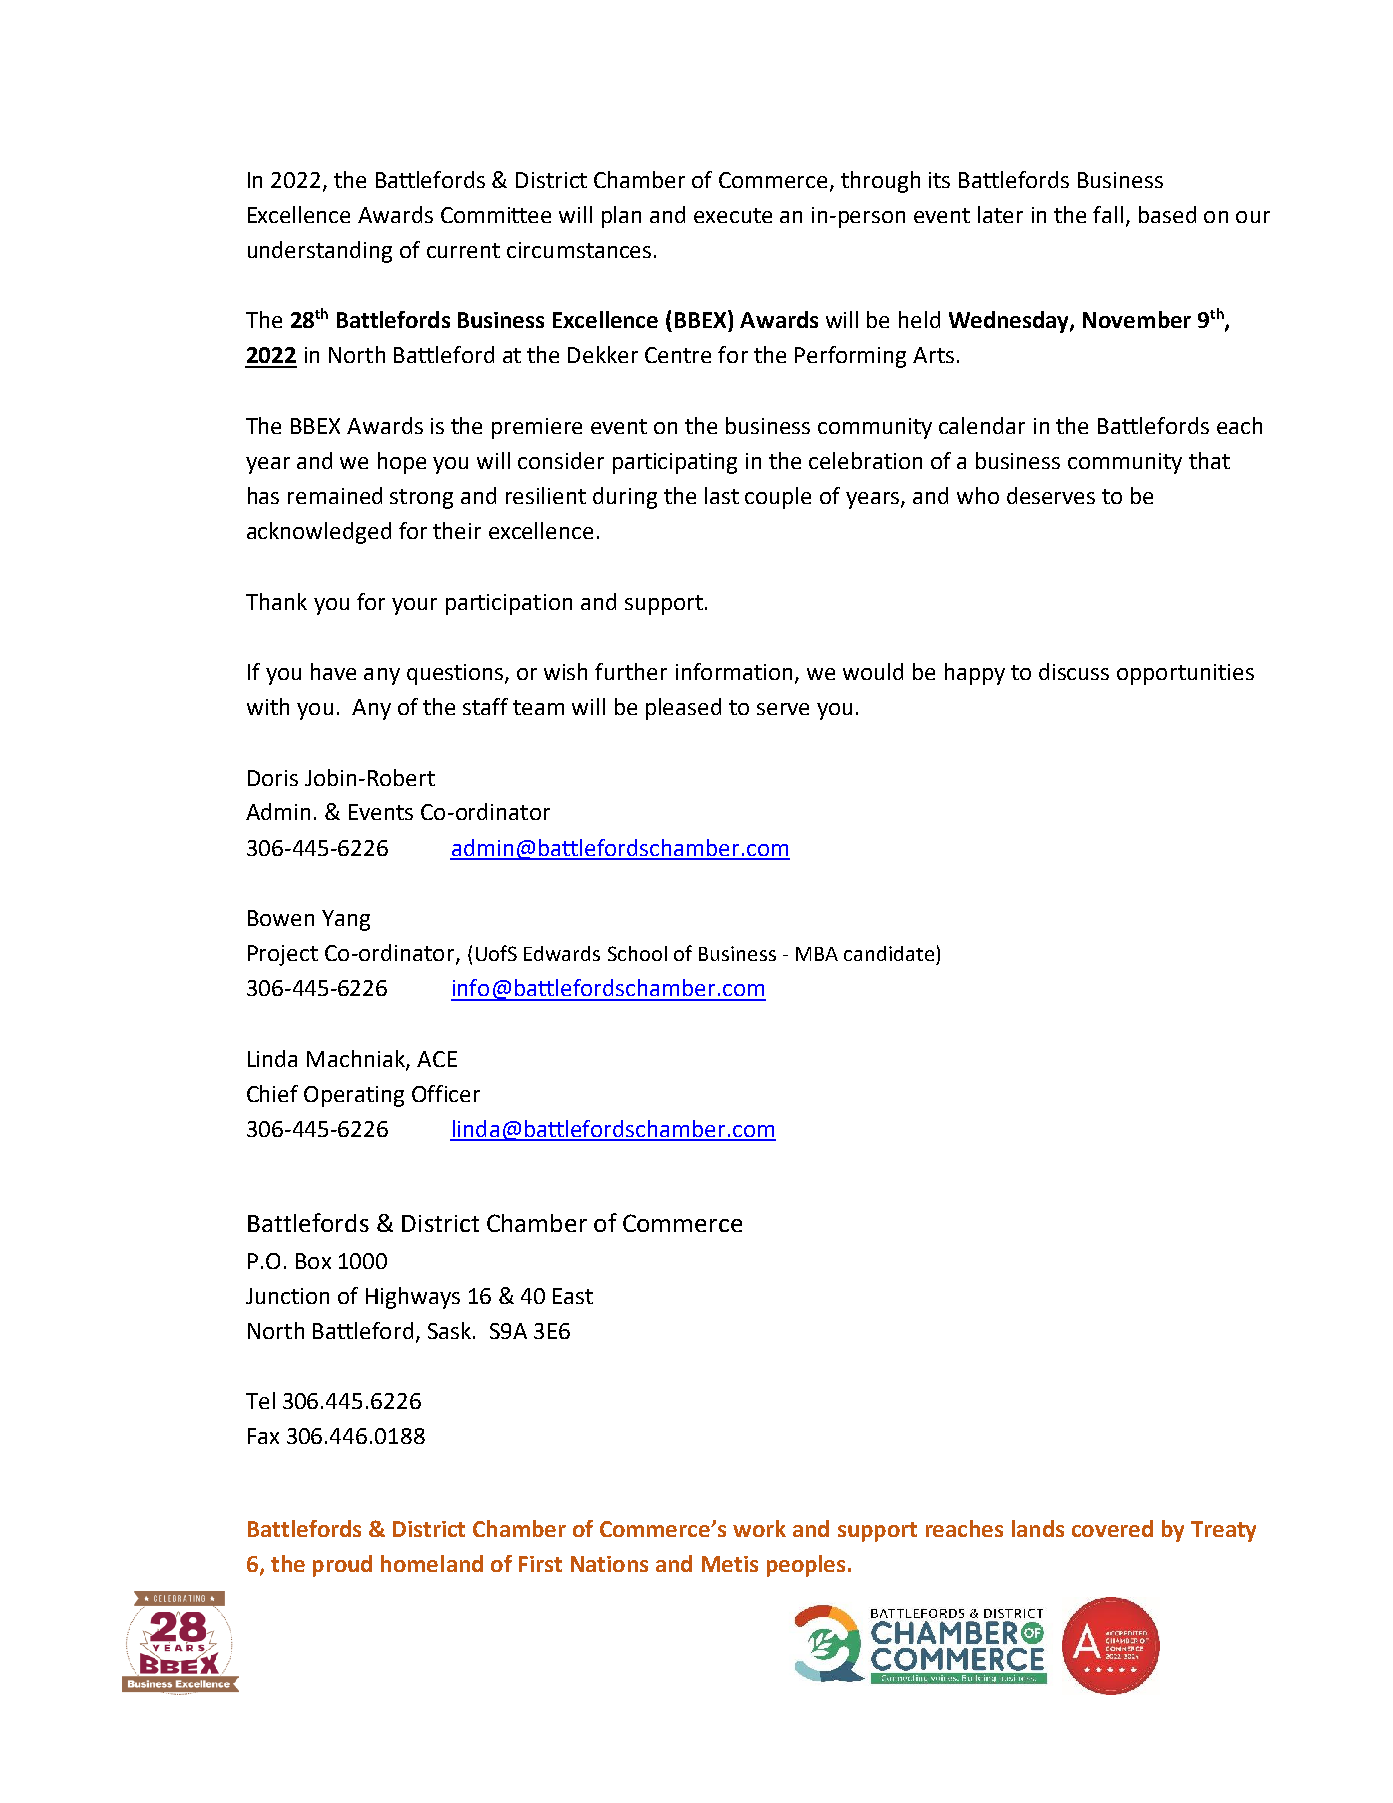 The height and width of the page is (1803, 1393). What do you see at coordinates (889, 953) in the page?
I see `candidate` at bounding box center [889, 953].
